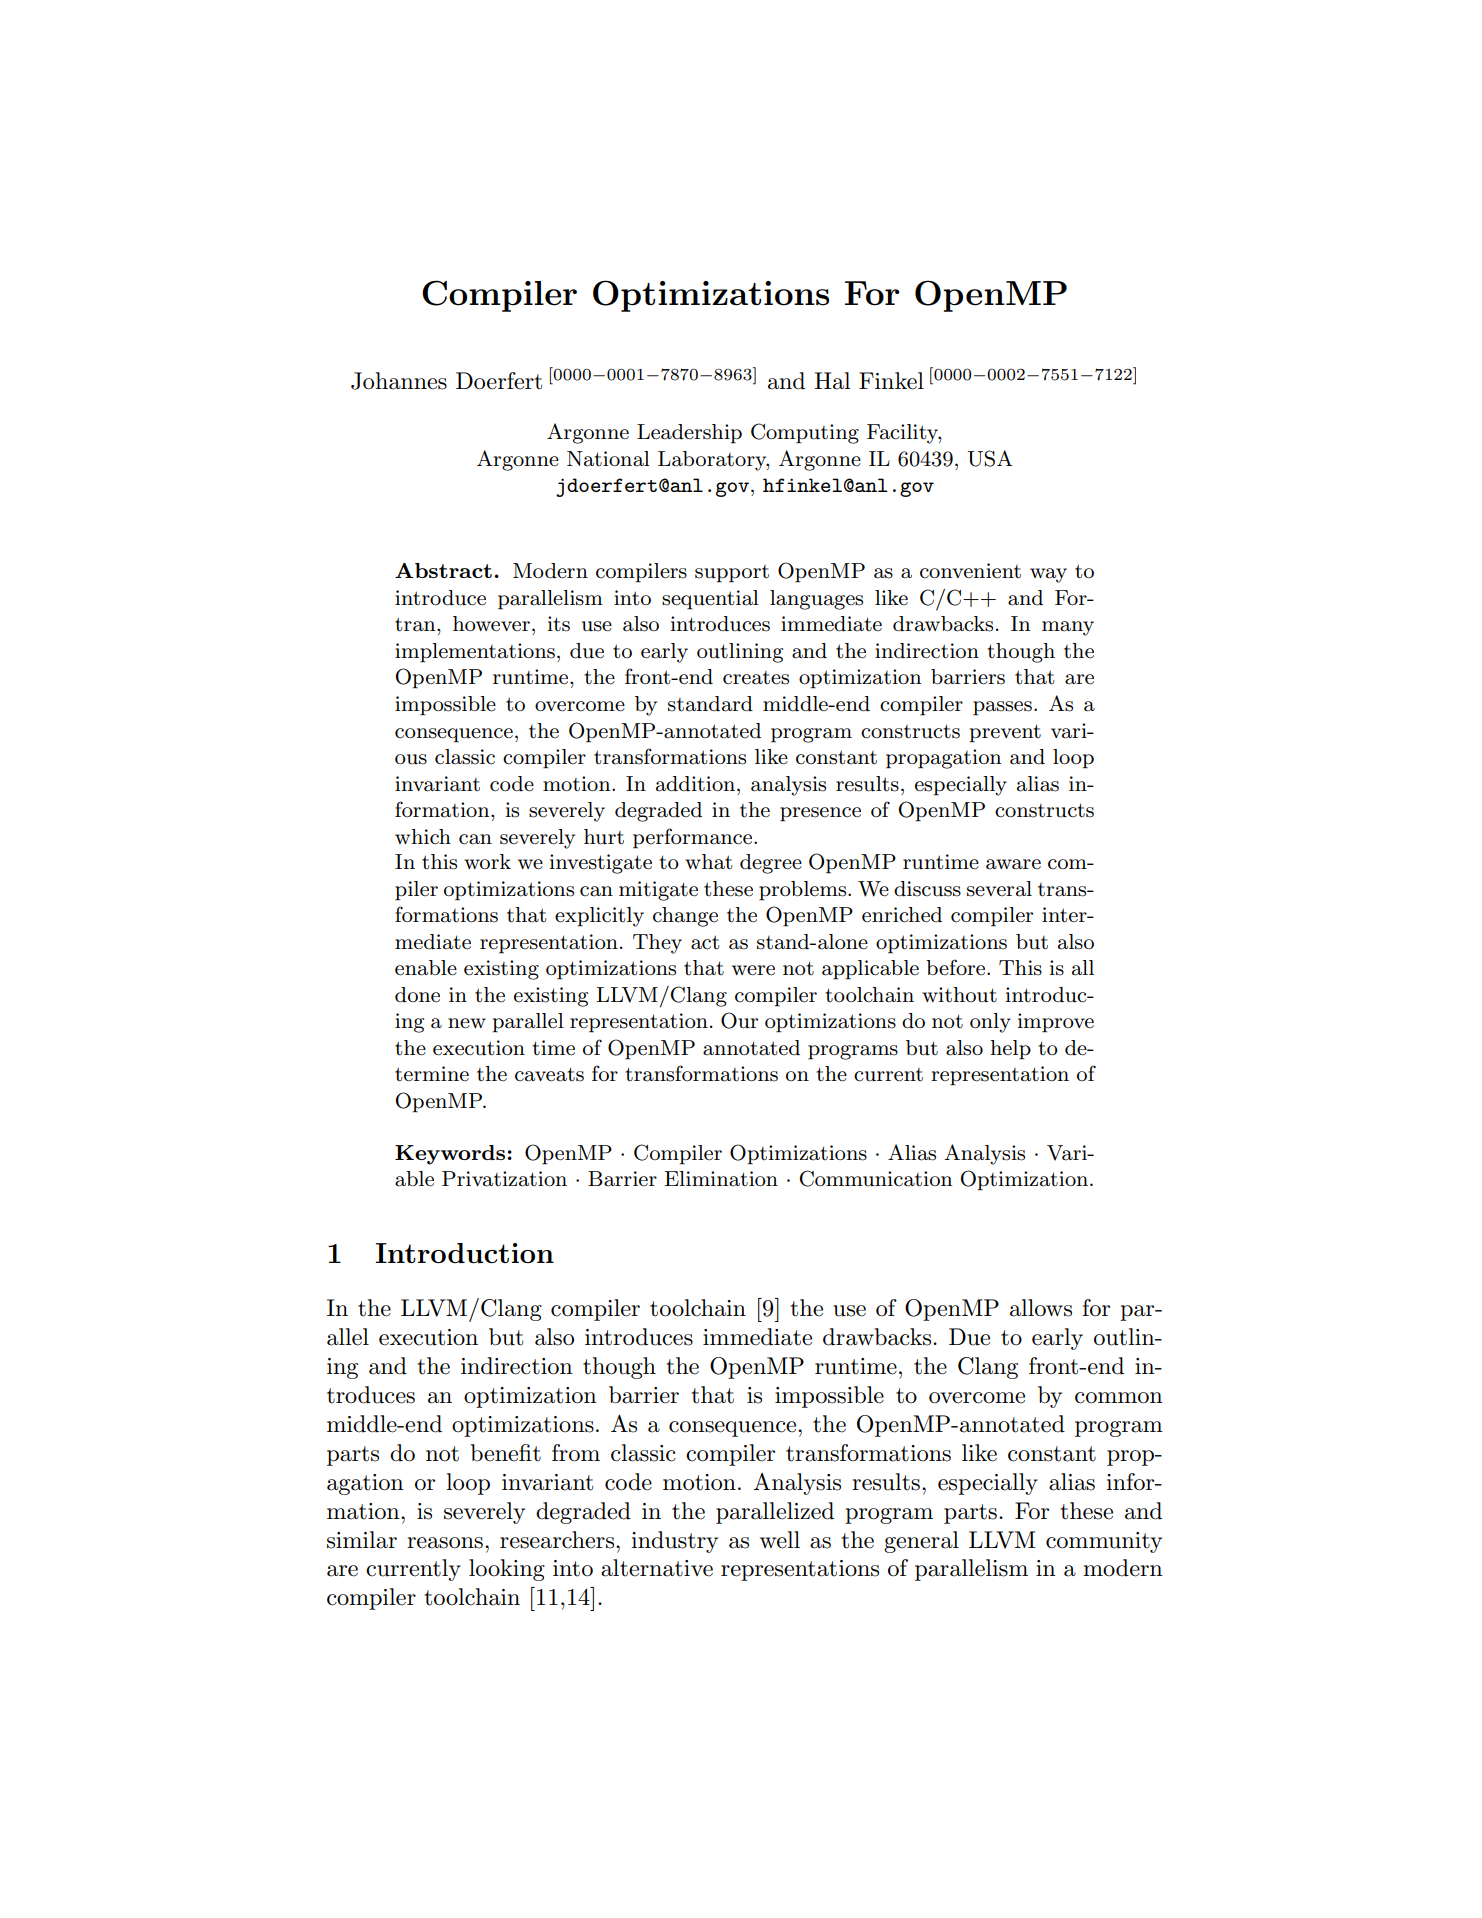  What do you see at coordinates (990, 458) in the page?
I see `USA` at bounding box center [990, 458].
